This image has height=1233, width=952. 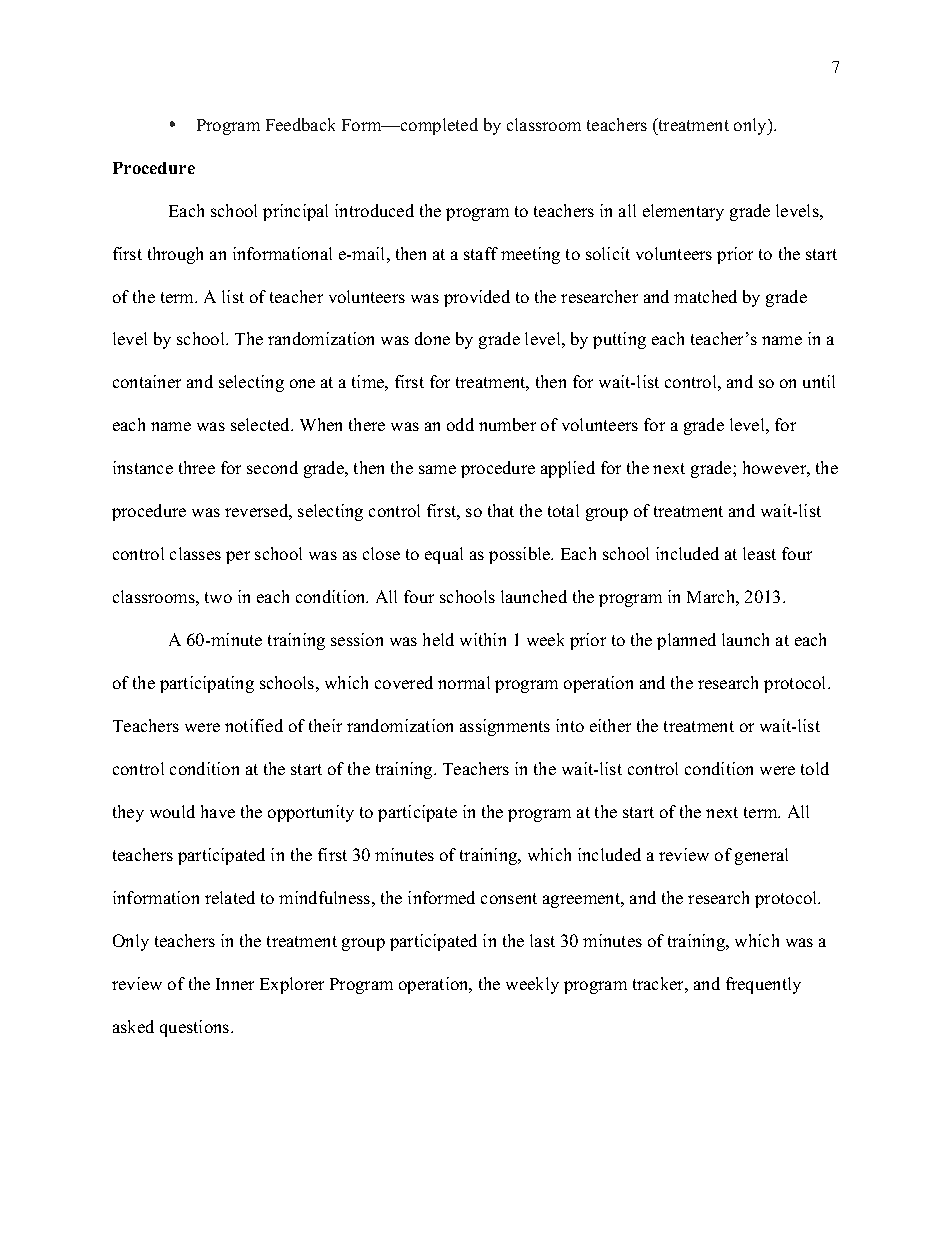 What do you see at coordinates (207, 684) in the image?
I see `participating` at bounding box center [207, 684].
